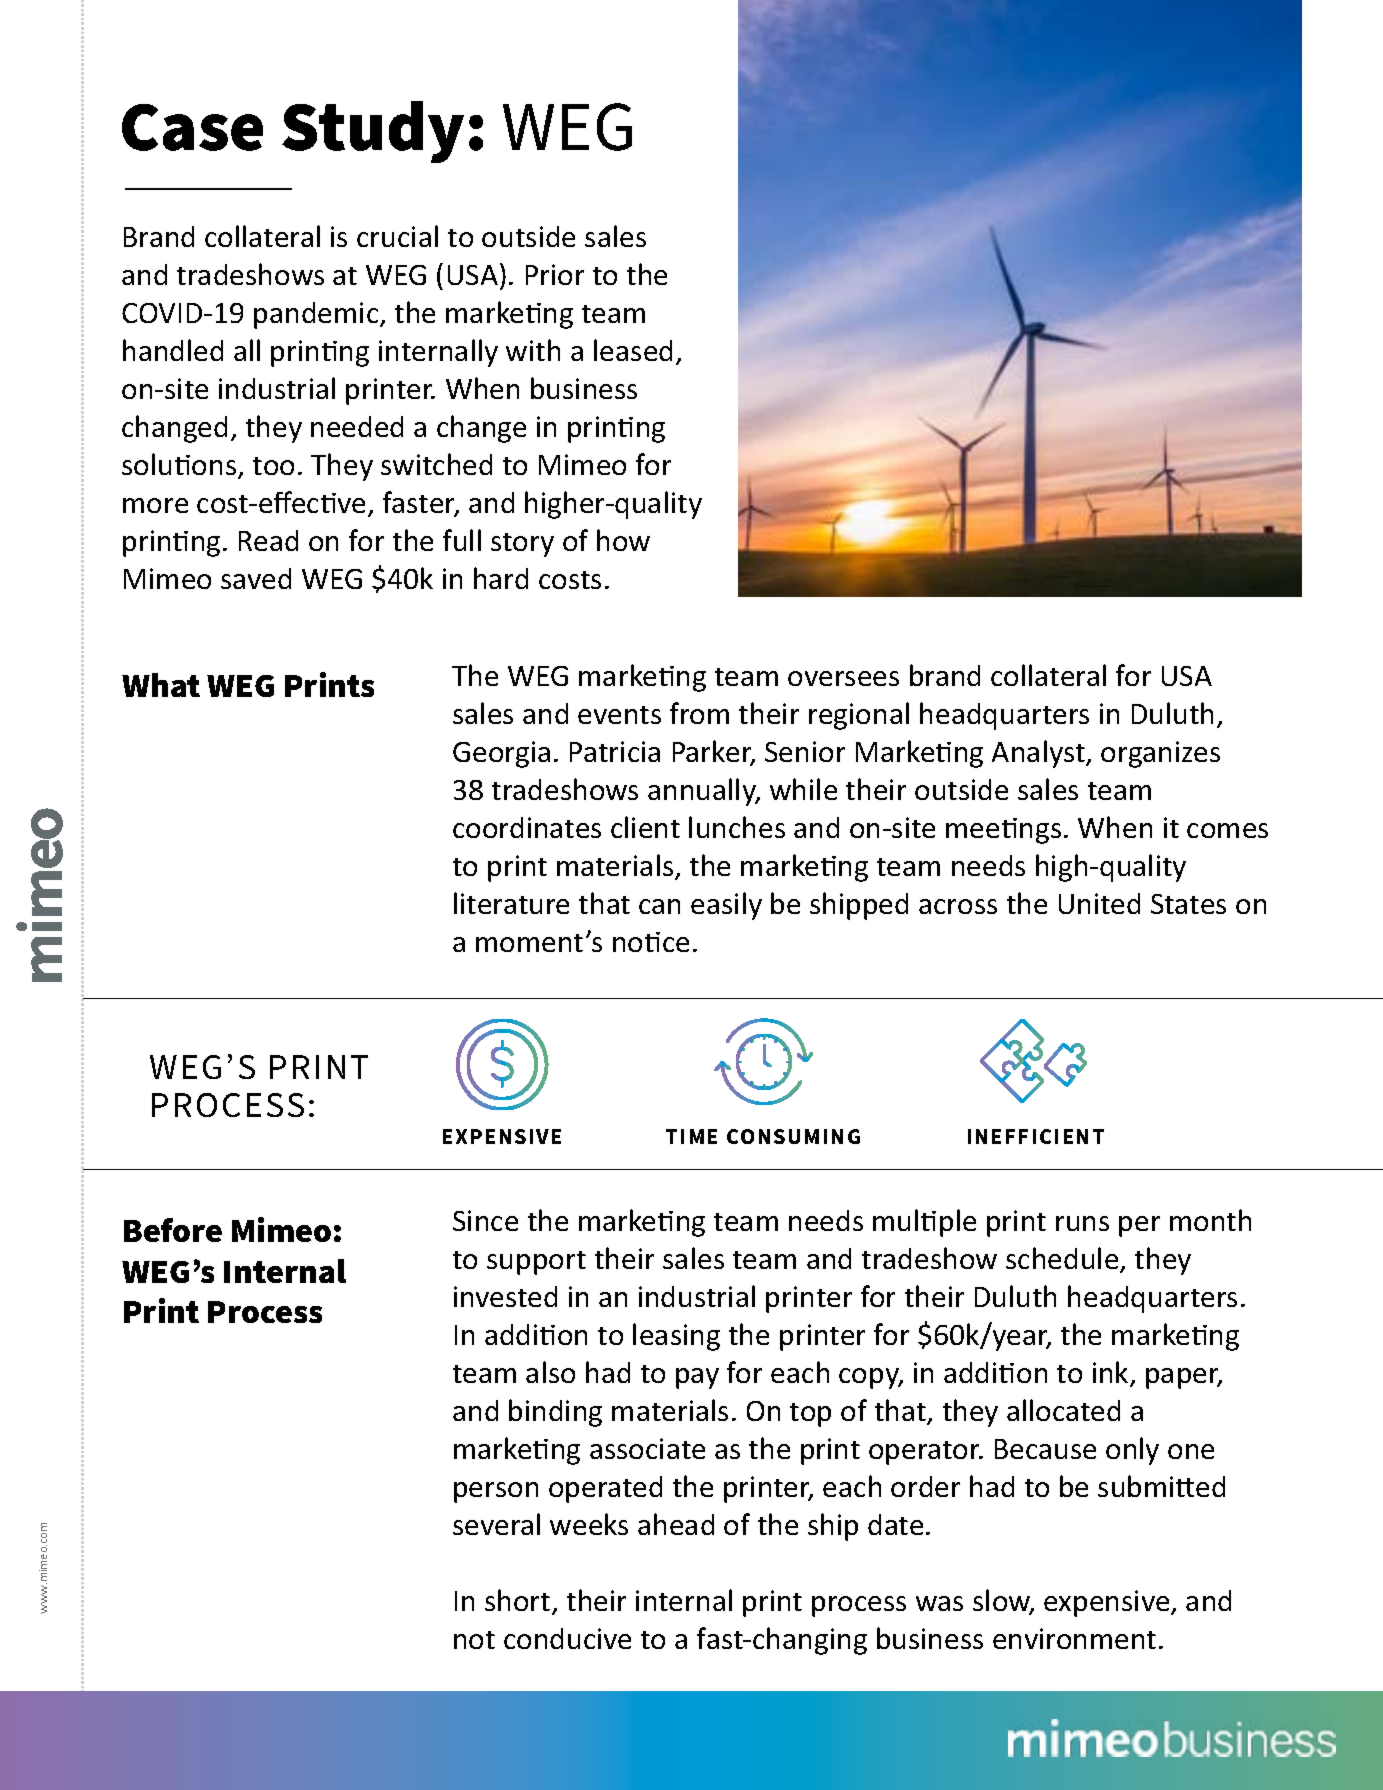  Describe the element at coordinates (633, 350) in the screenshot. I see `leased` at that location.
